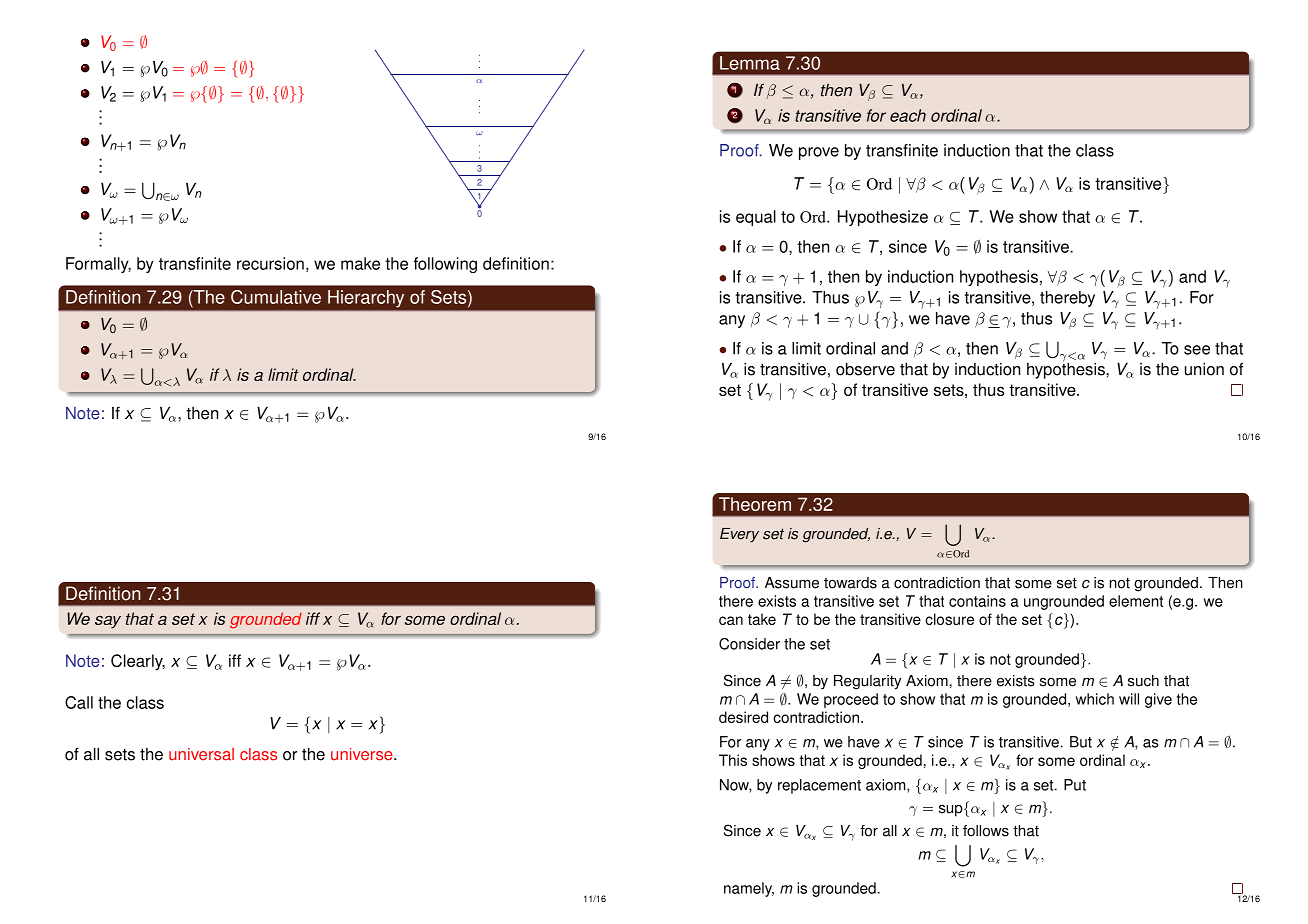 This image has width=1308, height=924. Describe the element at coordinates (750, 63) in the image. I see `Lemma` at that location.
